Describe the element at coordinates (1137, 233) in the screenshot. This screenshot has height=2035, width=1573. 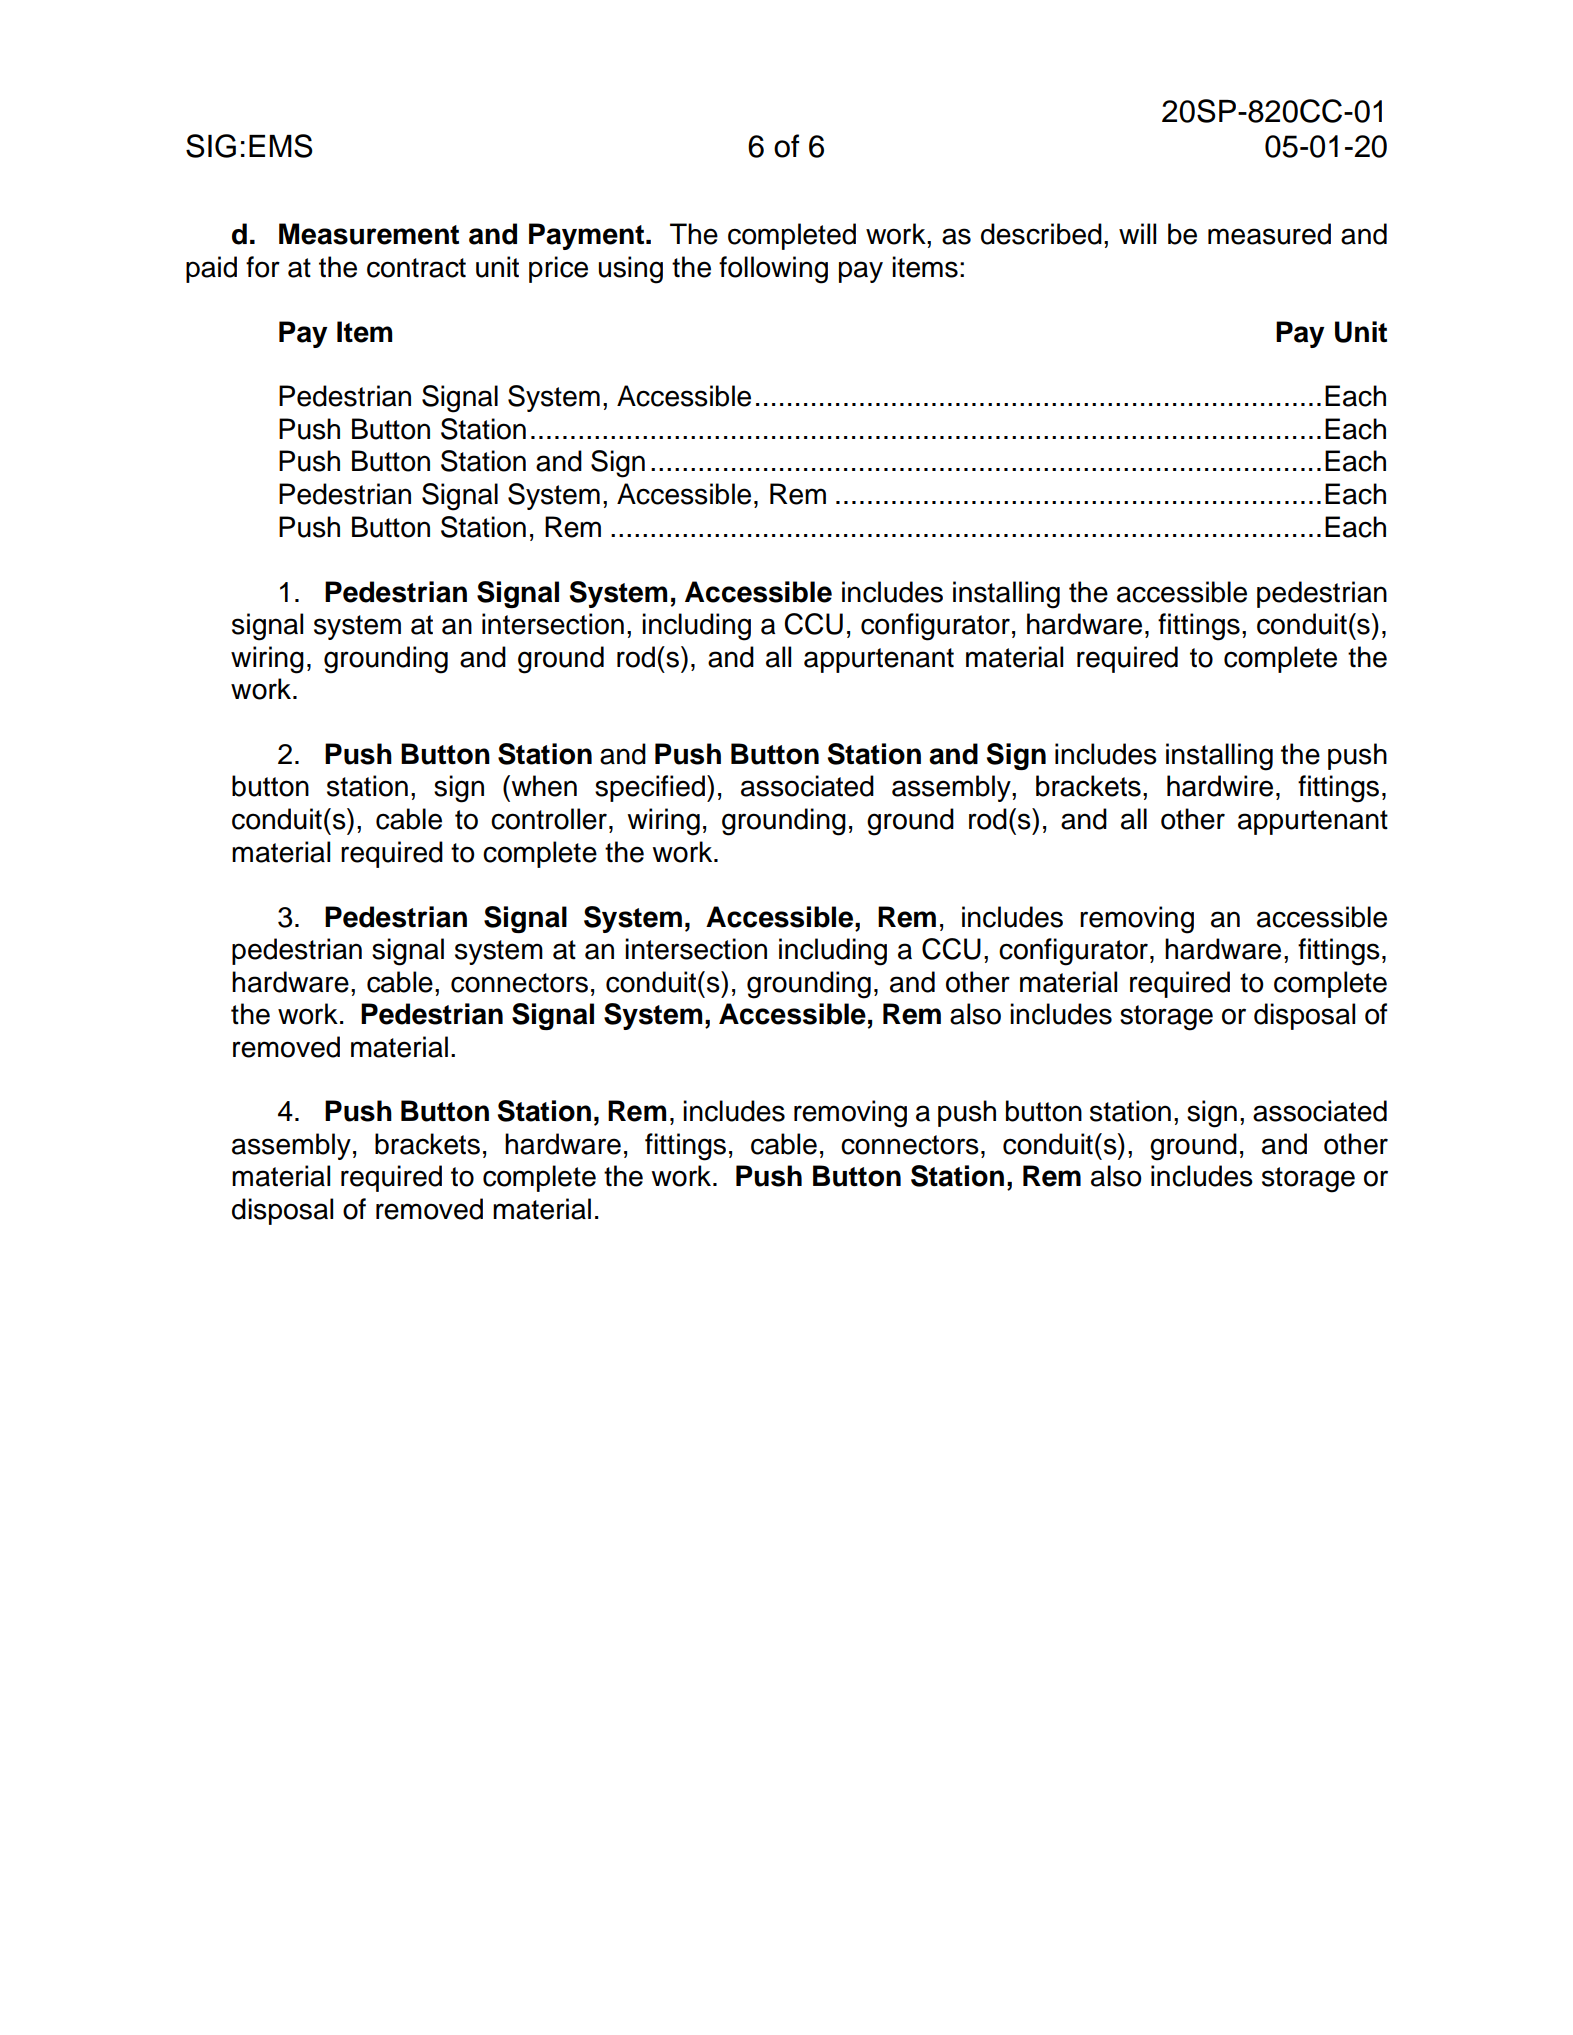
I see `will` at that location.
